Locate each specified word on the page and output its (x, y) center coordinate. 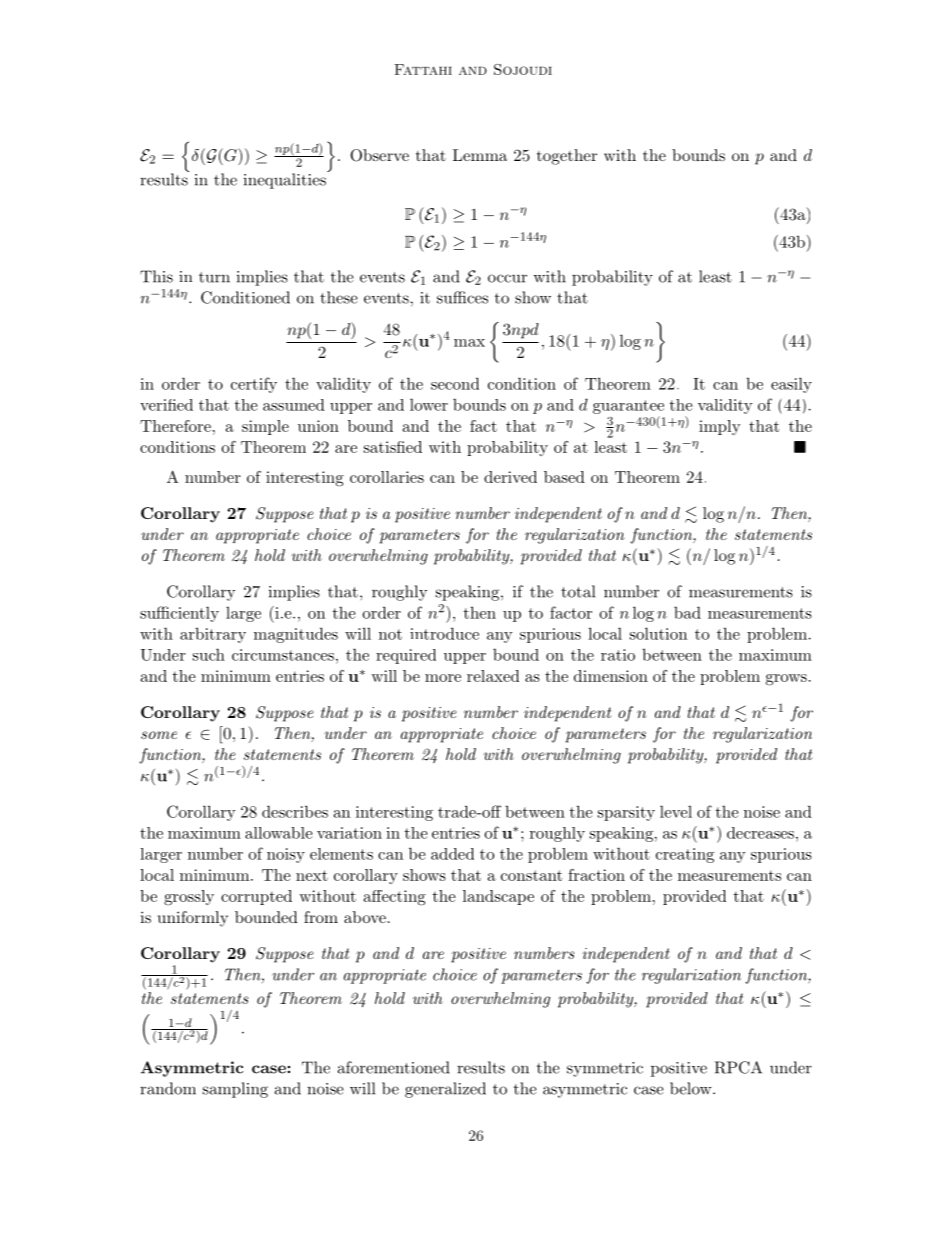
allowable (278, 833)
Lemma (480, 155)
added (452, 854)
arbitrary (213, 635)
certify (254, 385)
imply (720, 427)
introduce (444, 633)
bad (687, 612)
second (455, 383)
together (567, 157)
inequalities (286, 180)
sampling (235, 1090)
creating (685, 855)
